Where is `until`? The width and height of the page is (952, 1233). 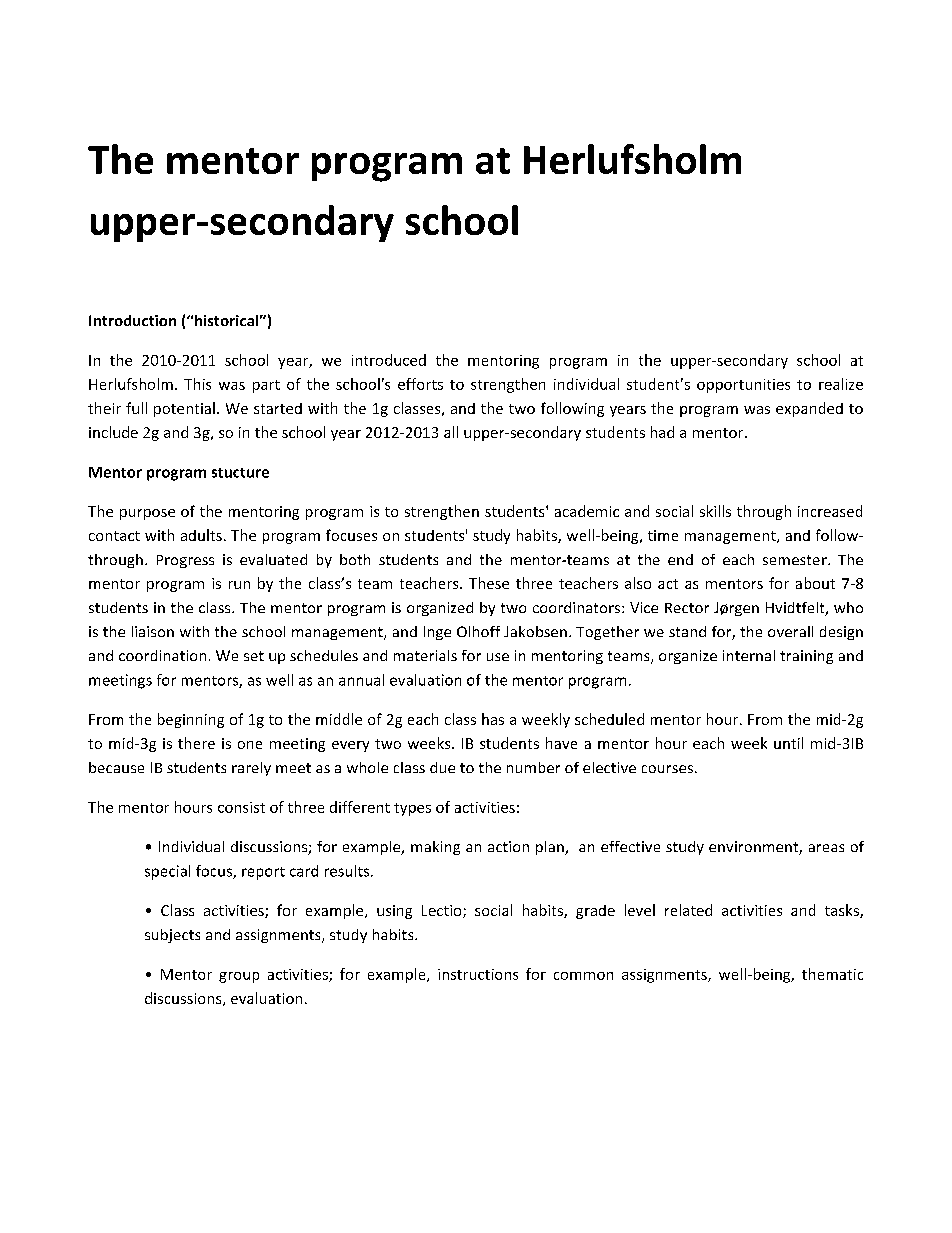 until is located at coordinates (788, 743).
